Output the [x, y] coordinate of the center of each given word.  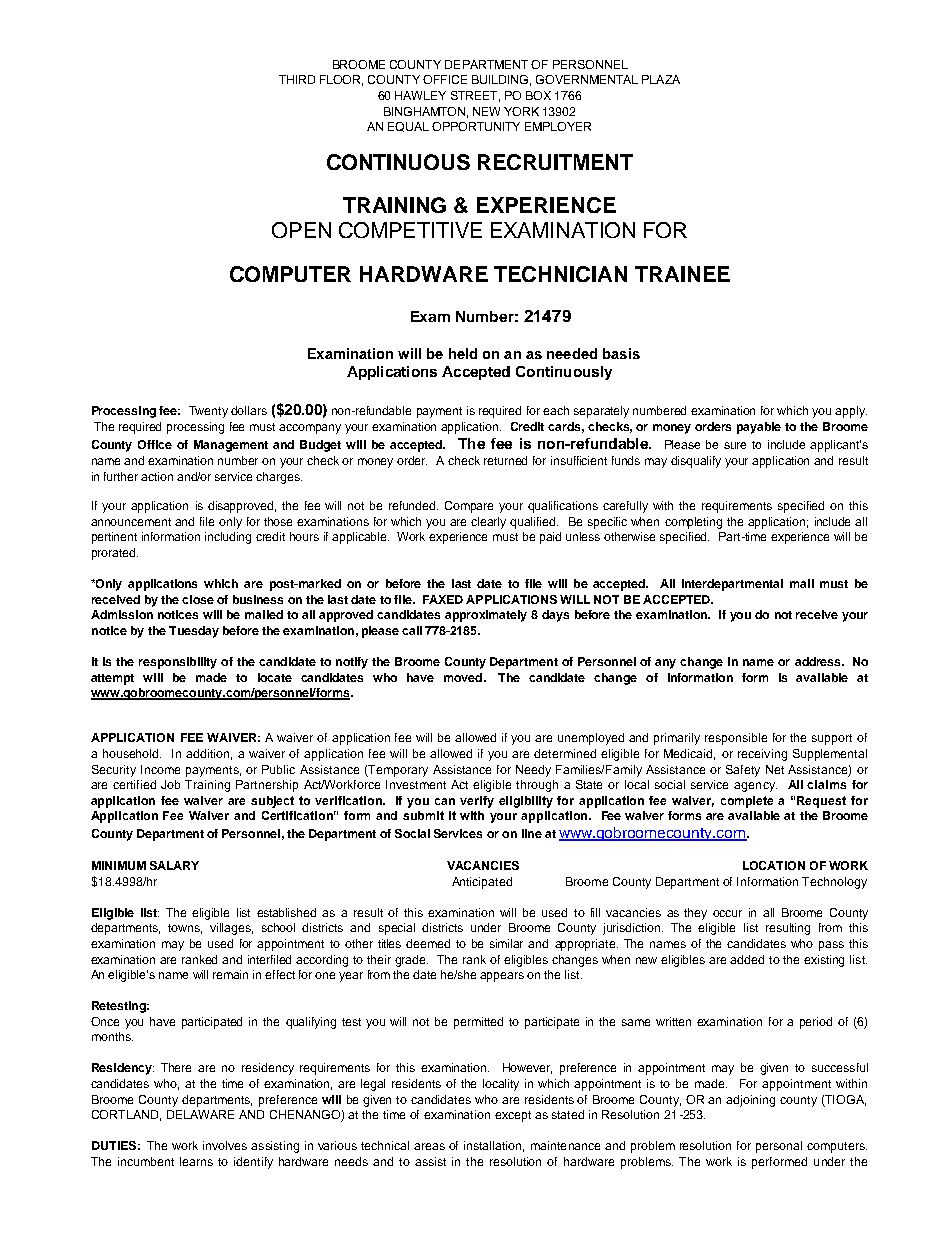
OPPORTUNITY [476, 126]
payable [759, 428]
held [463, 353]
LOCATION [774, 865]
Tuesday [194, 632]
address [819, 661]
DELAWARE [200, 1114]
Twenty [208, 412]
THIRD [297, 79]
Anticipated [482, 883]
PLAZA [661, 79]
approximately [486, 616]
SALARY [174, 865]
